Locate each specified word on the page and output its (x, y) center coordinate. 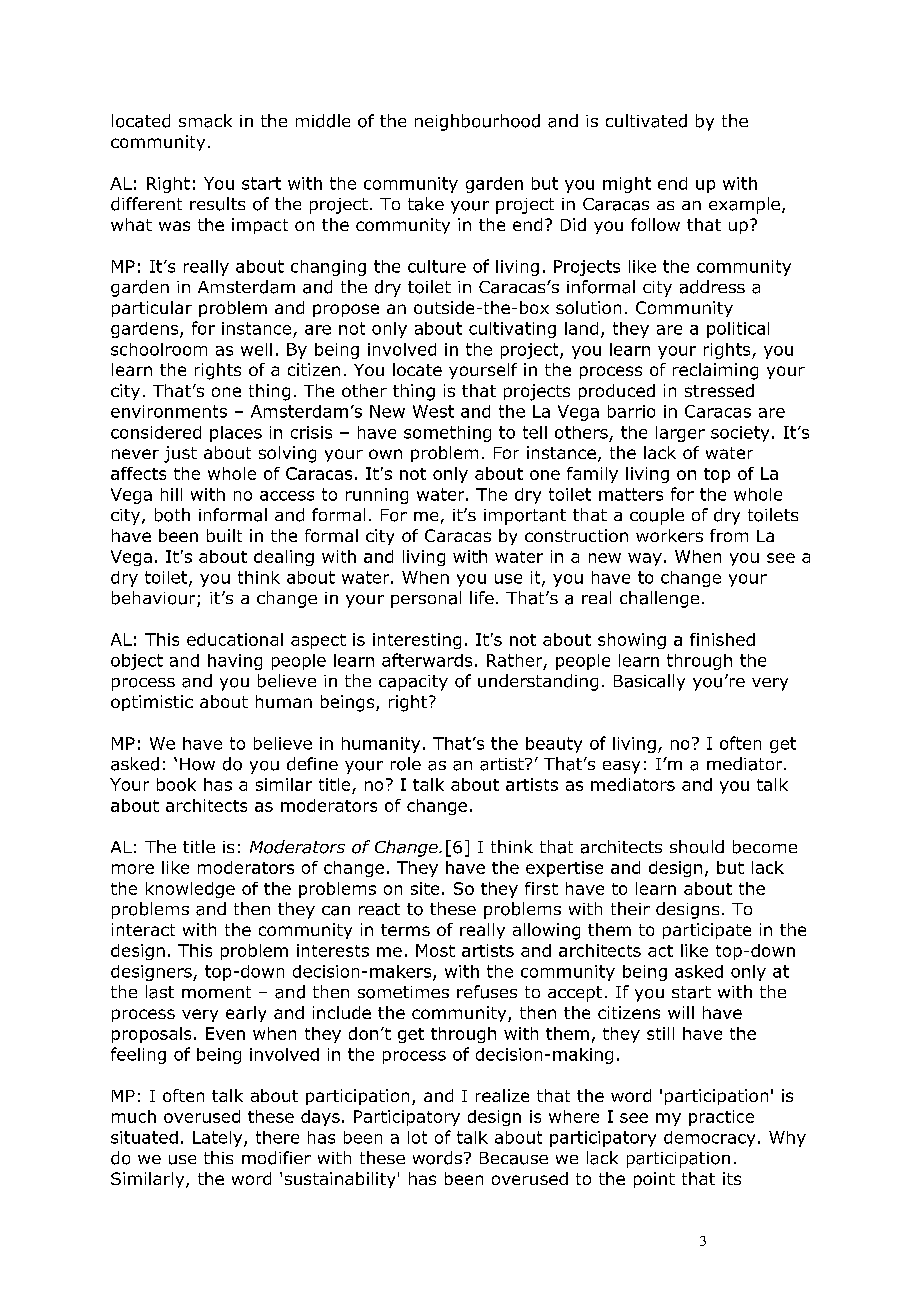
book (176, 784)
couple (657, 516)
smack (205, 121)
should (697, 847)
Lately (219, 1139)
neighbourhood (477, 122)
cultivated (646, 121)
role (406, 764)
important (525, 517)
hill (171, 494)
